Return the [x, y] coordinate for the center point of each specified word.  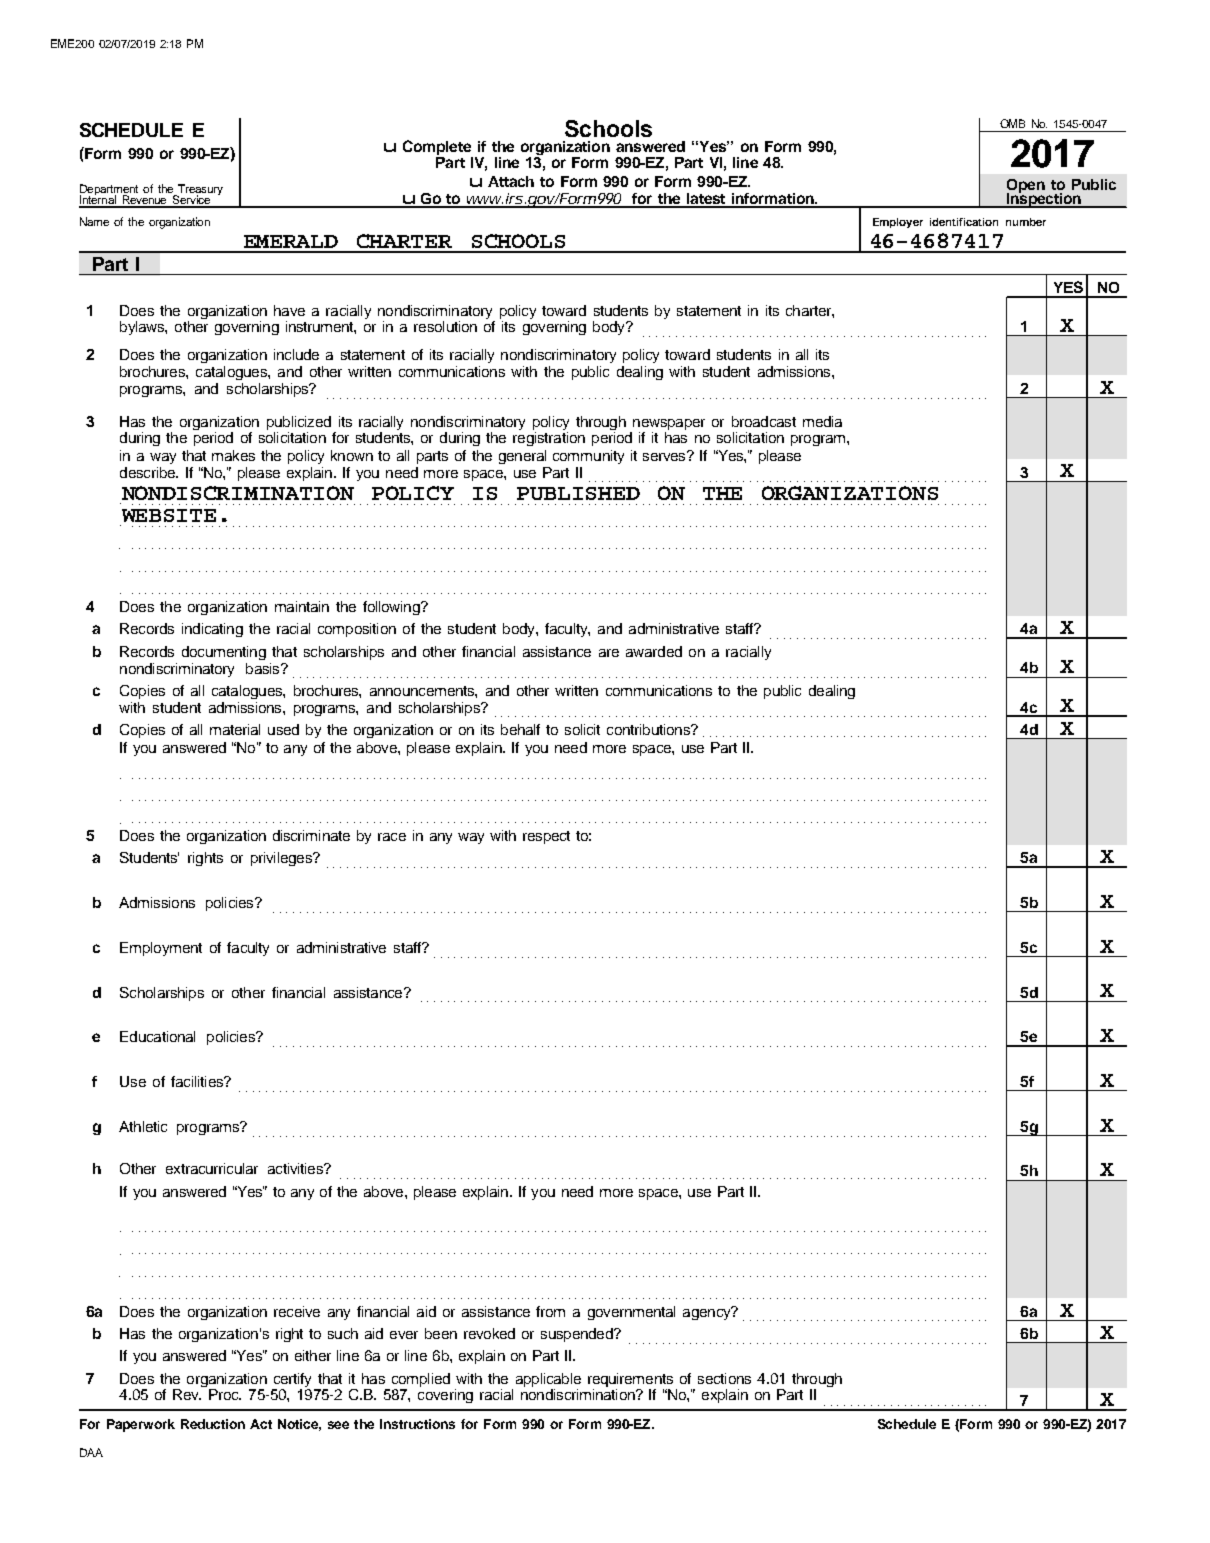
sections [724, 1378]
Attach [511, 181]
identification [964, 222]
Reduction [213, 1424]
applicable [548, 1381]
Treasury [199, 191]
